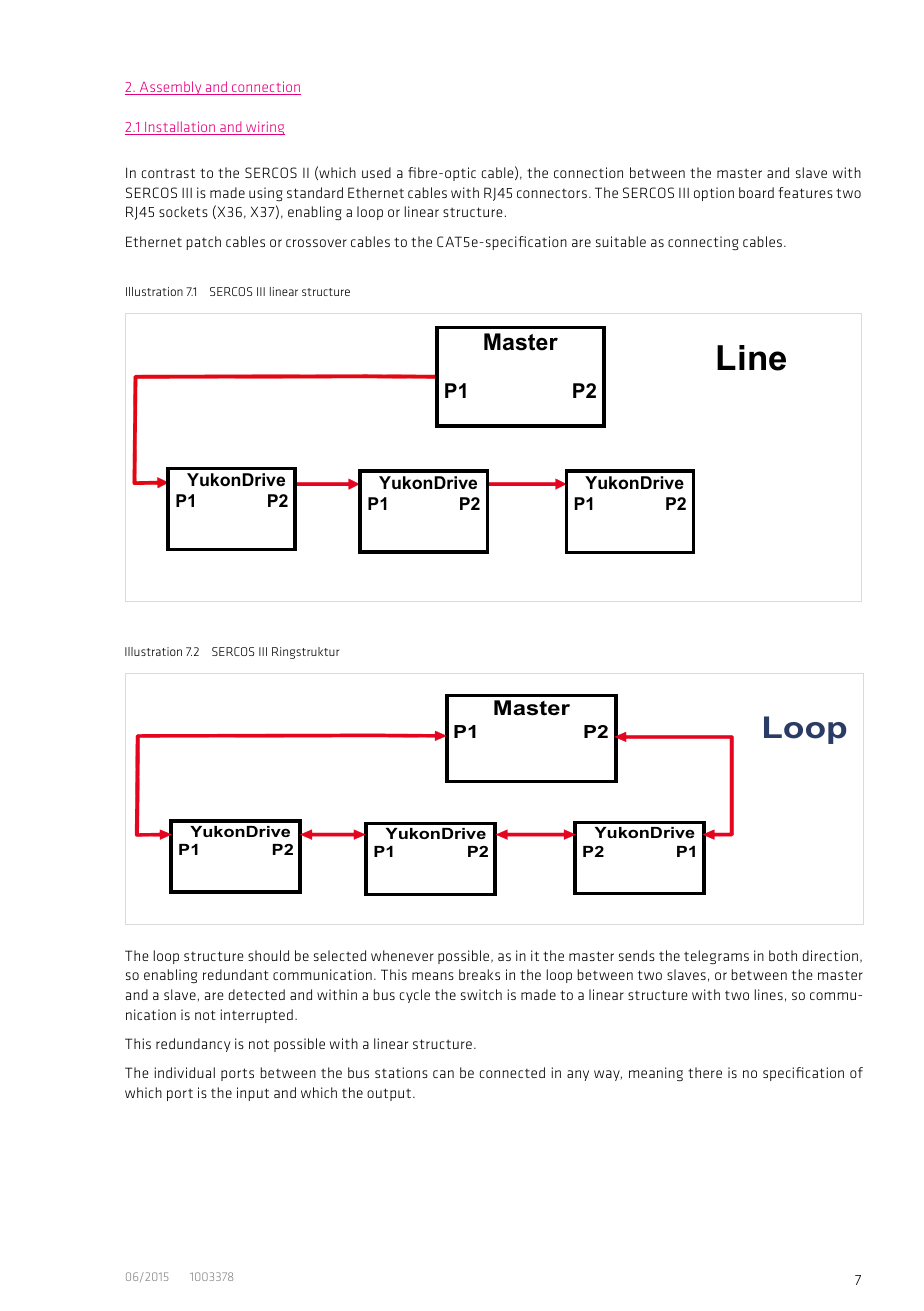  I want to click on board, so click(756, 192).
